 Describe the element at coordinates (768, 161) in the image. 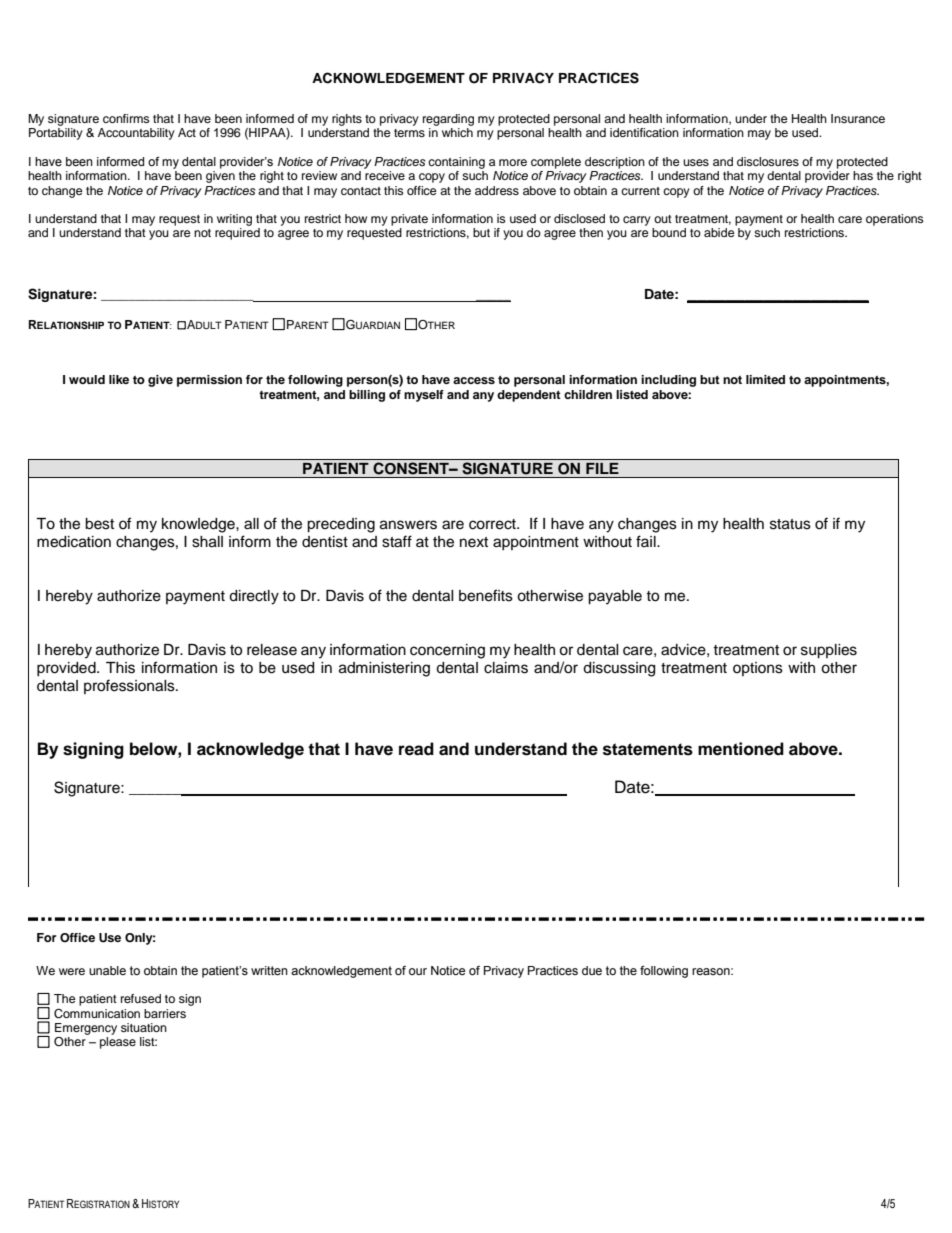

I see `disclosures` at that location.
